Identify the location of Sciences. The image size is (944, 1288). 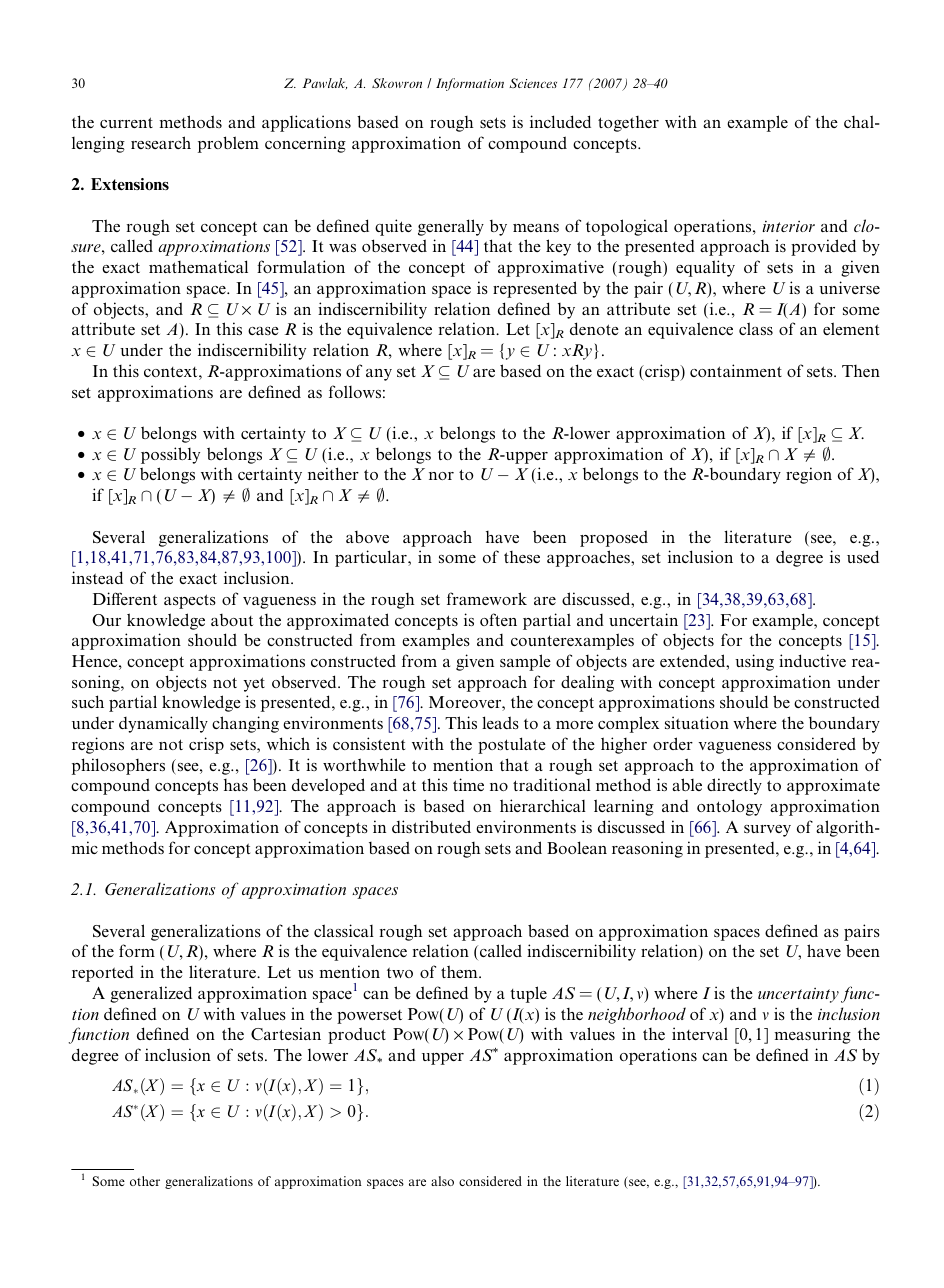
(533, 83).
